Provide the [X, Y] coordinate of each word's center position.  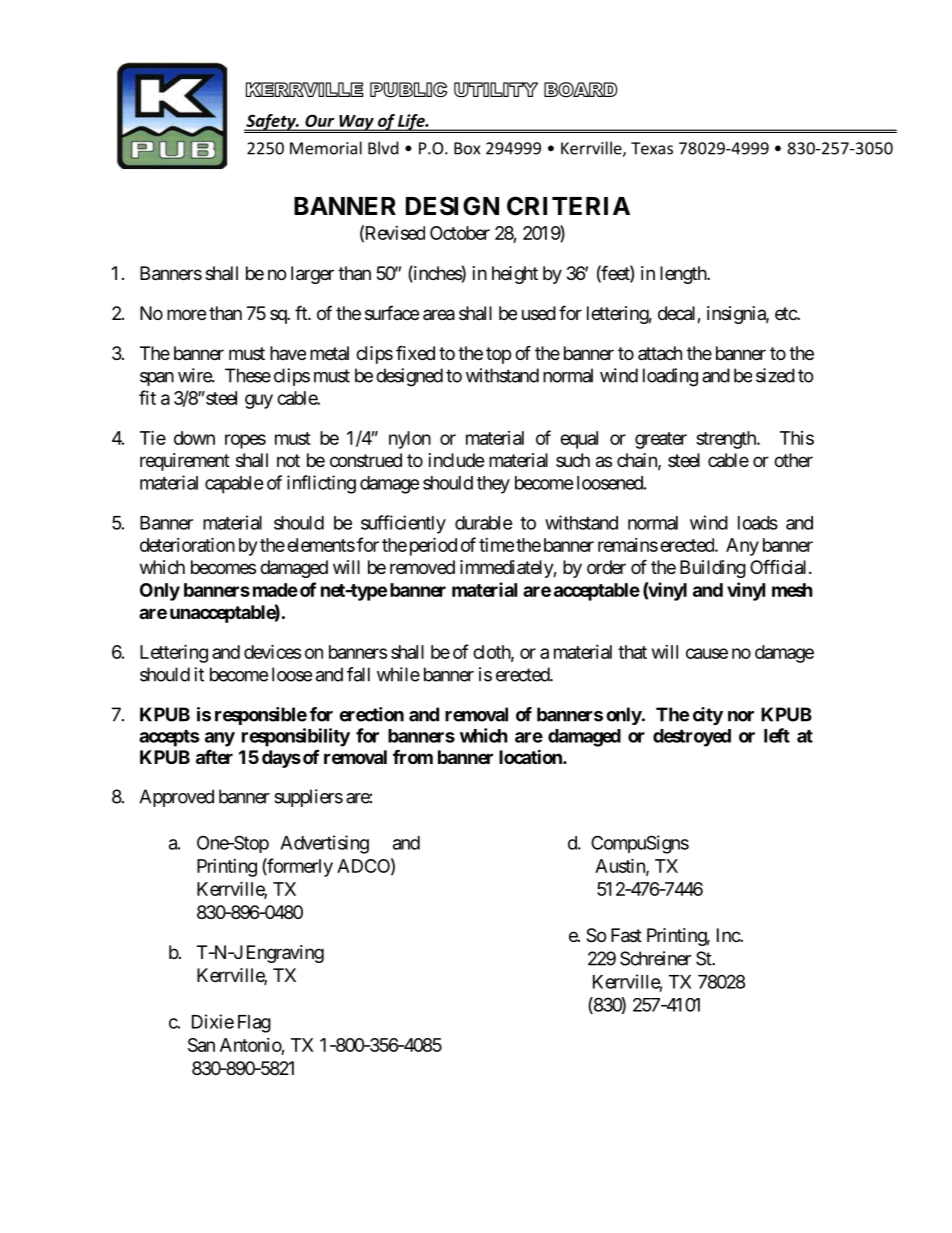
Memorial [326, 148]
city [708, 716]
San [201, 1045]
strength [727, 440]
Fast [626, 935]
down [194, 438]
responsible [261, 716]
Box [467, 148]
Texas [652, 148]
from [413, 757]
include [456, 460]
